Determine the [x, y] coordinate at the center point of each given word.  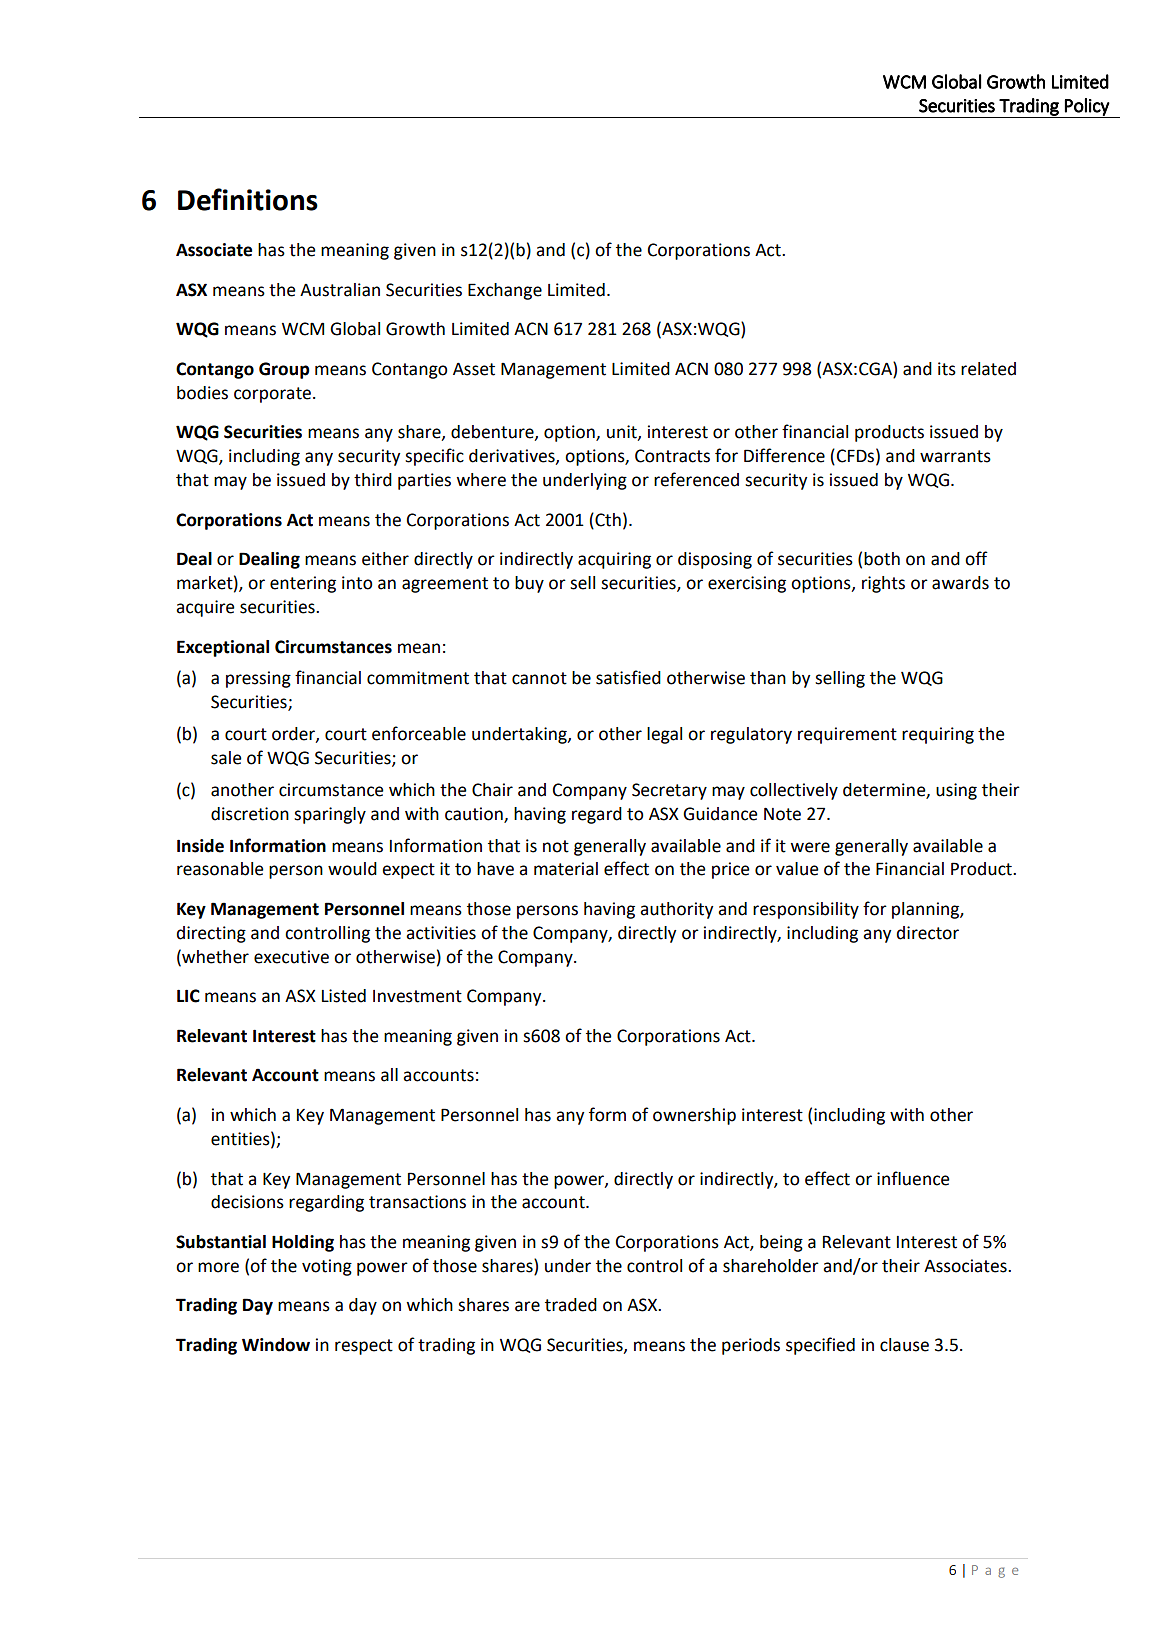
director [928, 933]
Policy [1087, 108]
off [976, 558]
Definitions [248, 199]
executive [291, 957]
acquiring [614, 560]
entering [303, 584]
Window [276, 1345]
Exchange [505, 291]
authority [676, 910]
